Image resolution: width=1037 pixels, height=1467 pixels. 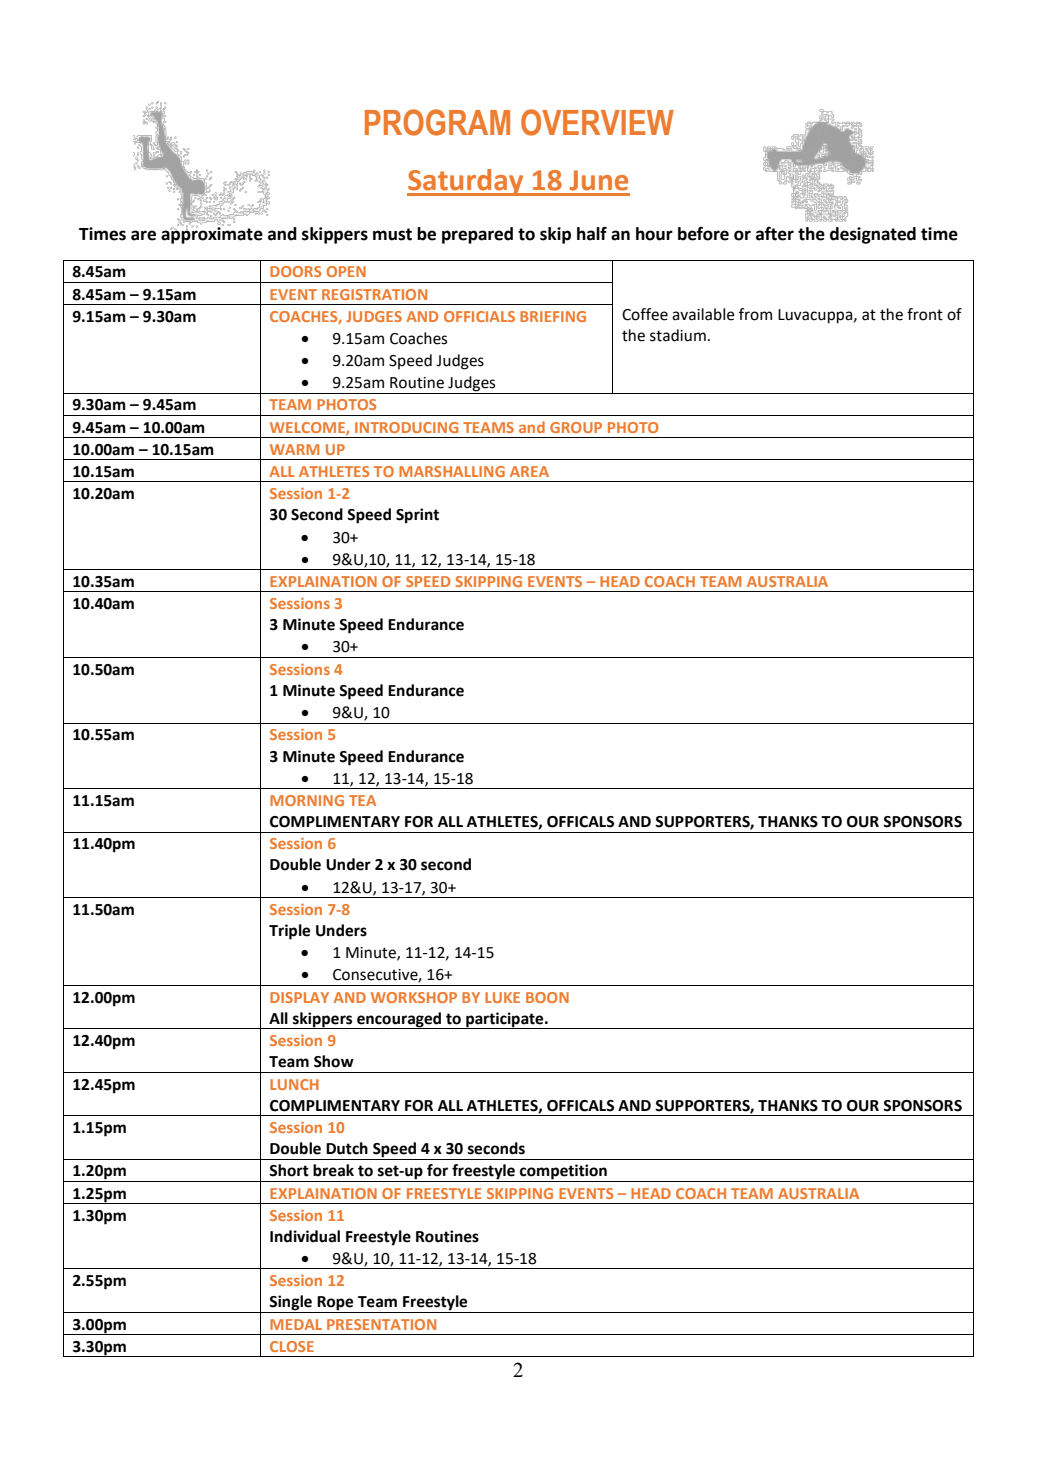 What do you see at coordinates (294, 1084) in the page?
I see `LUNCH` at bounding box center [294, 1084].
